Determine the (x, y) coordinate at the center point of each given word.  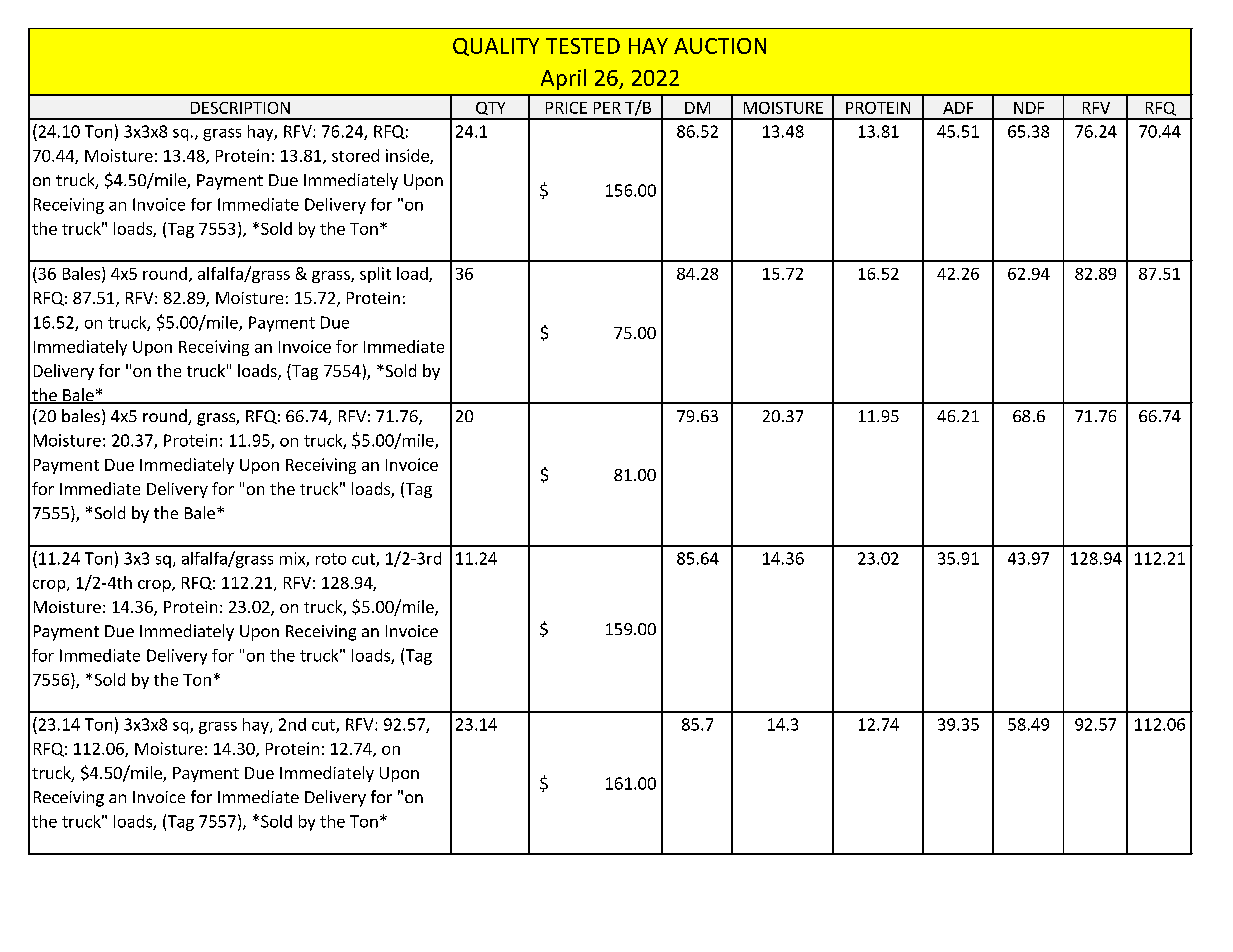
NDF (1029, 108)
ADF (958, 108)
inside (408, 156)
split (375, 275)
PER (607, 108)
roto (331, 559)
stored (355, 155)
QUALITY (496, 47)
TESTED (583, 46)
